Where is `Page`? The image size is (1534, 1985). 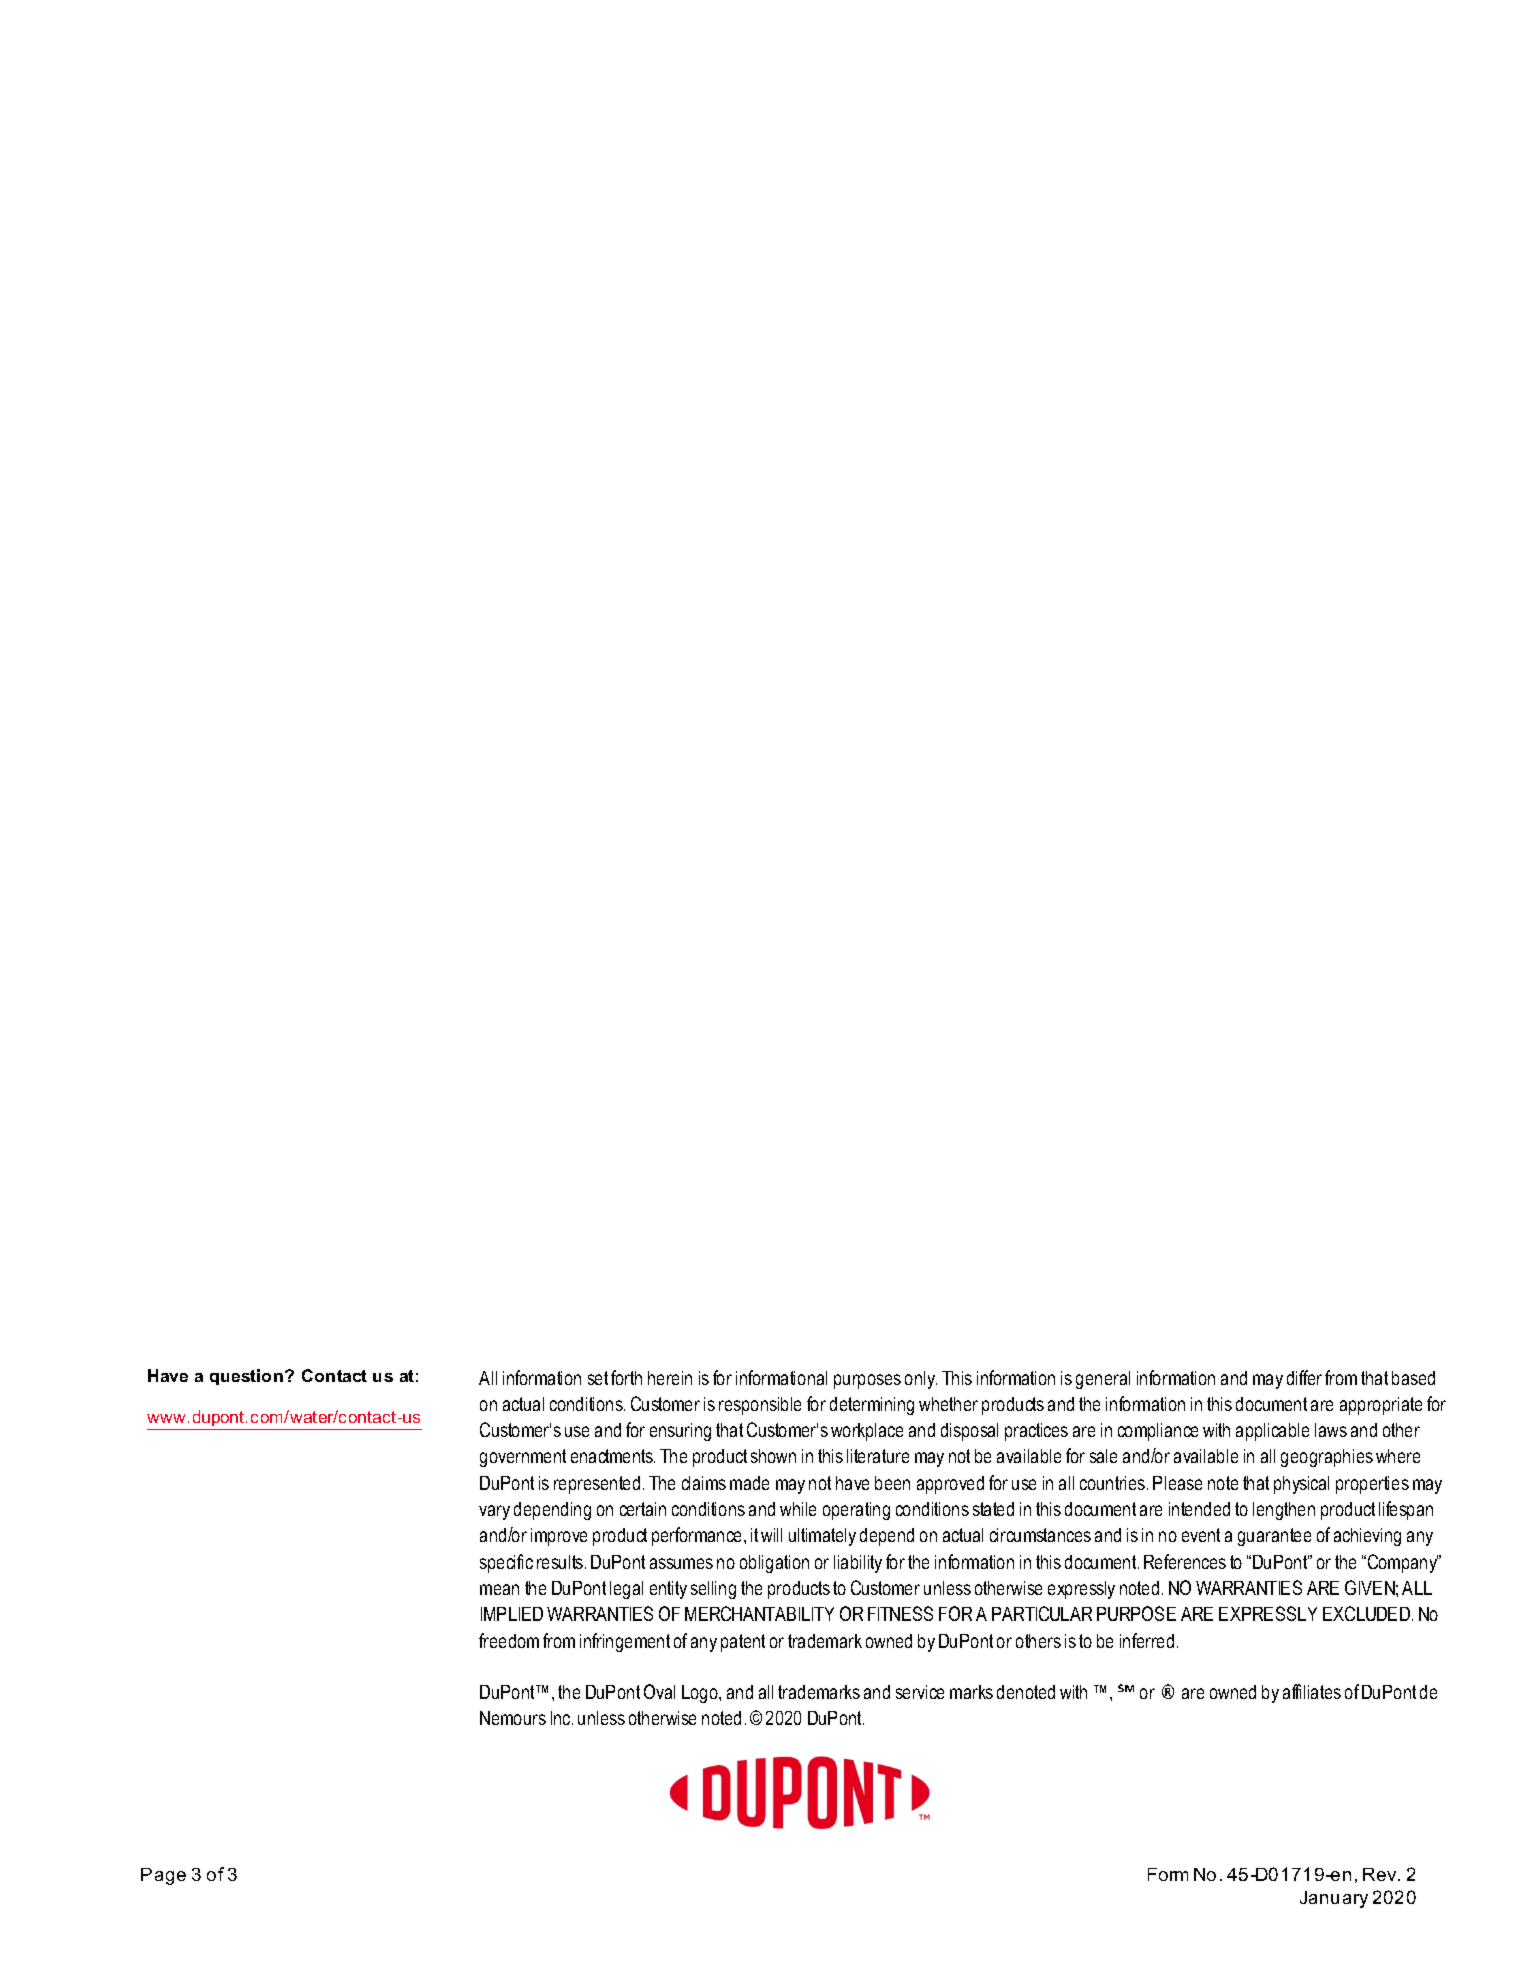 Page is located at coordinates (163, 1876).
